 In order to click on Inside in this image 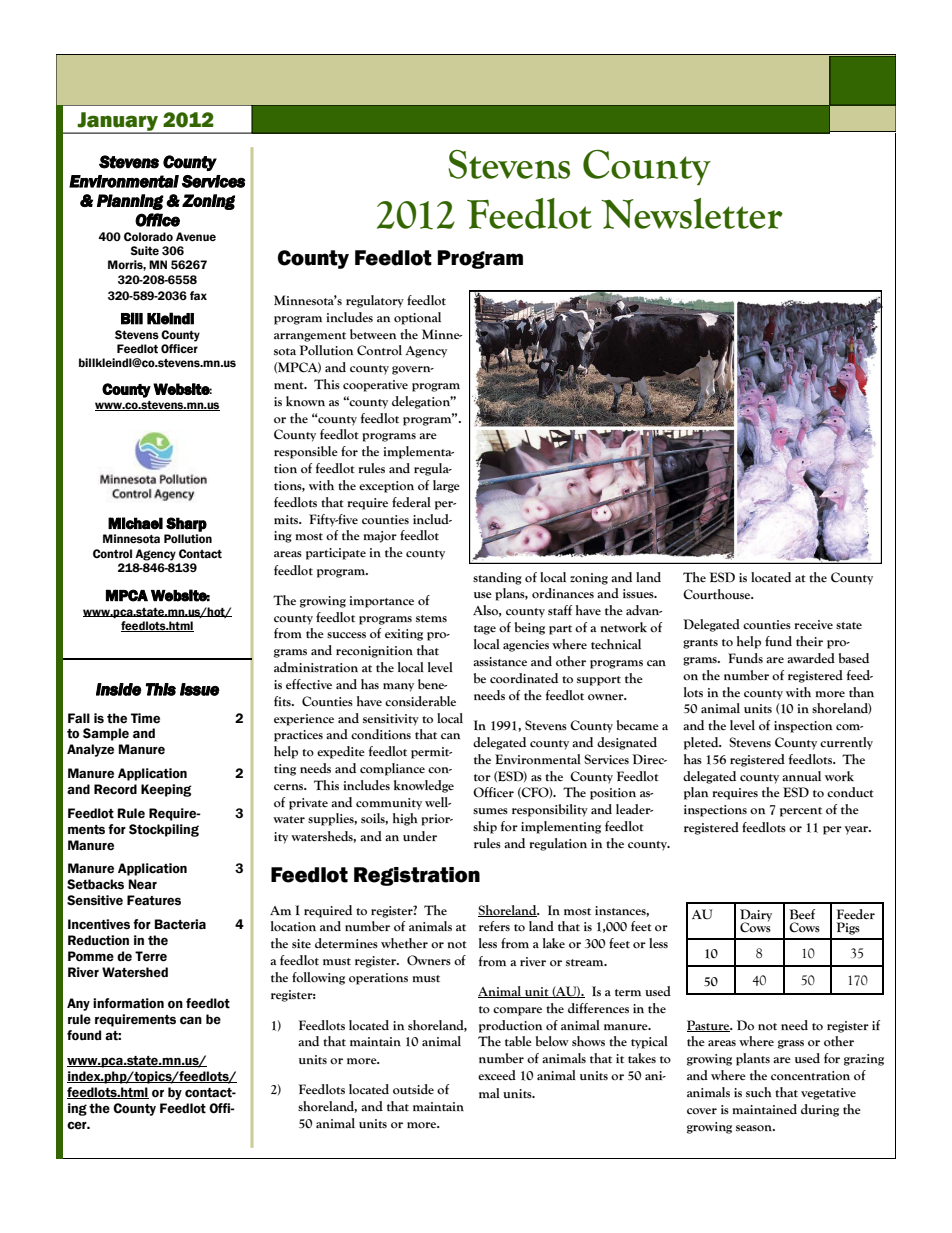, I will do `click(119, 689)`.
